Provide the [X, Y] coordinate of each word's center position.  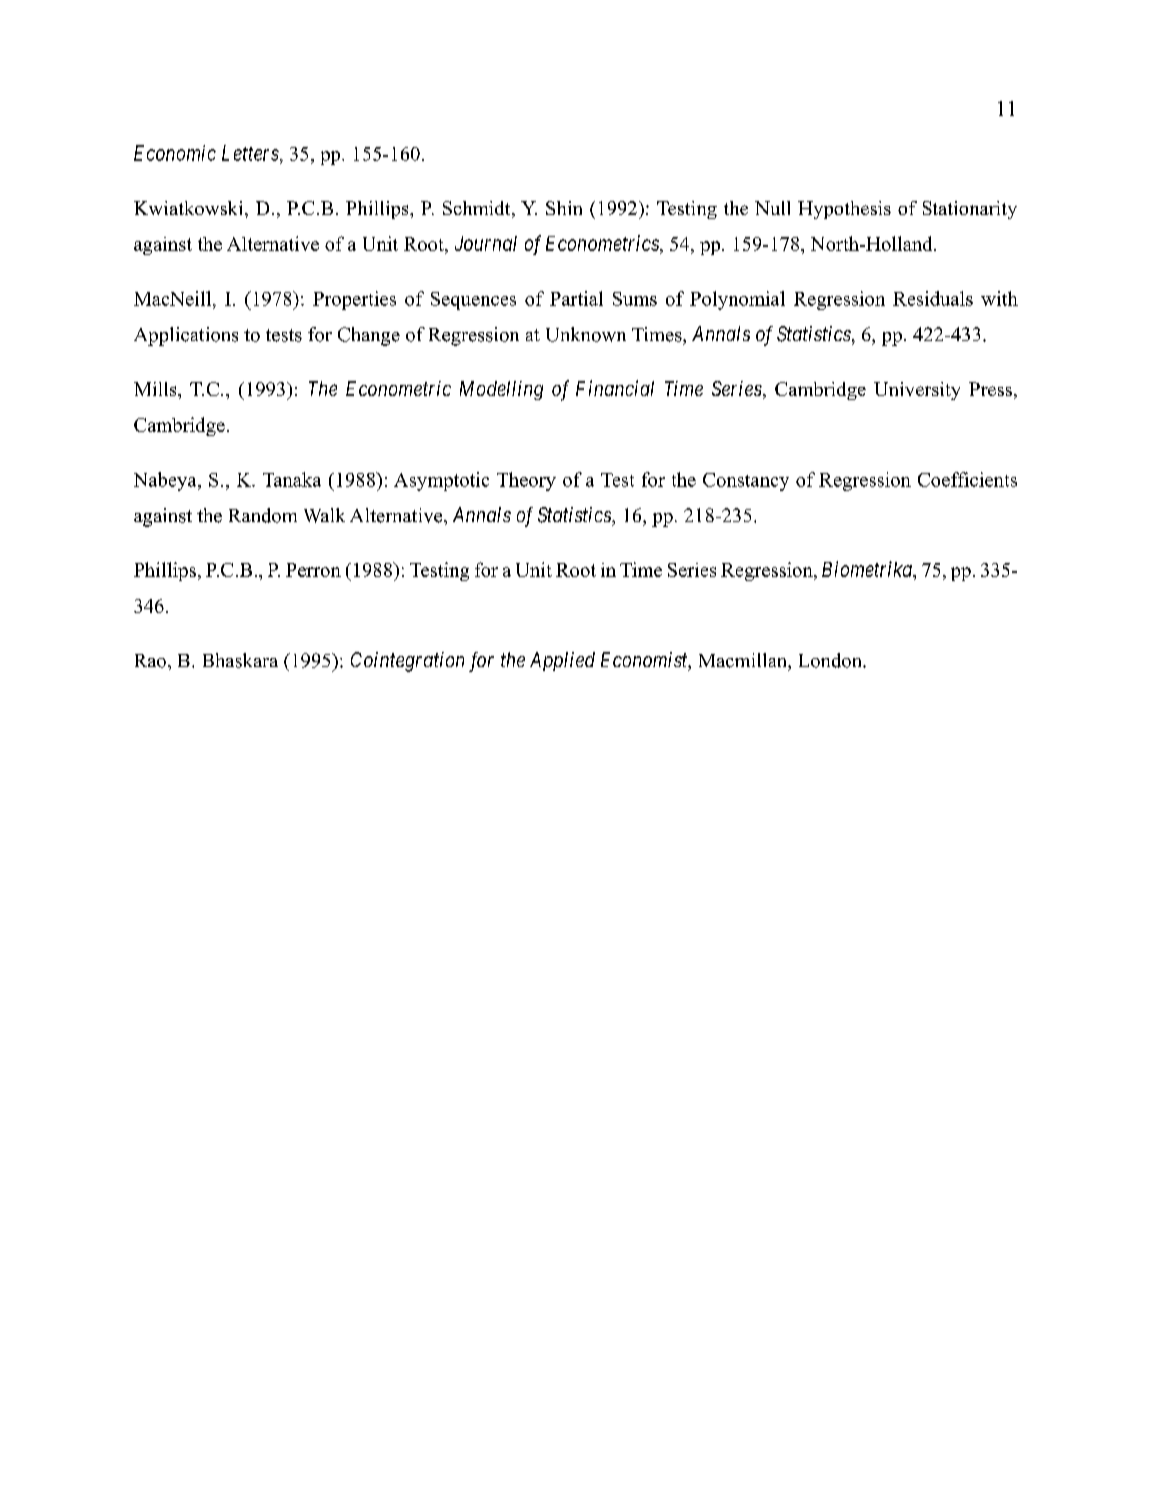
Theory [526, 481]
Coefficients [967, 479]
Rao [150, 661]
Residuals [933, 298]
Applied [562, 661]
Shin [564, 208]
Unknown [586, 334]
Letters [251, 153]
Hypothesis [844, 210]
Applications [186, 336]
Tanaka [292, 479]
